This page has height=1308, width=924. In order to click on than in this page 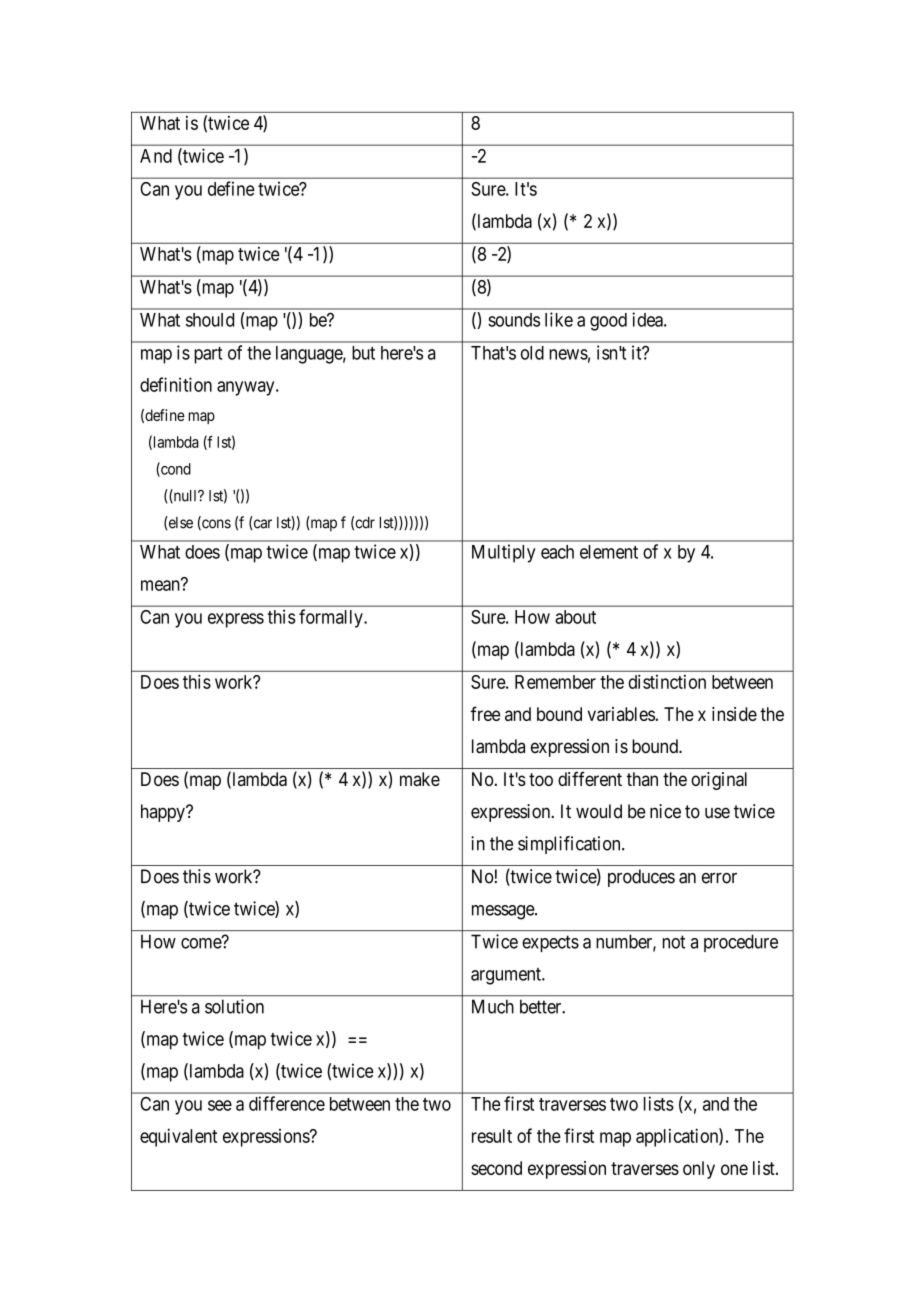, I will do `click(642, 779)`.
